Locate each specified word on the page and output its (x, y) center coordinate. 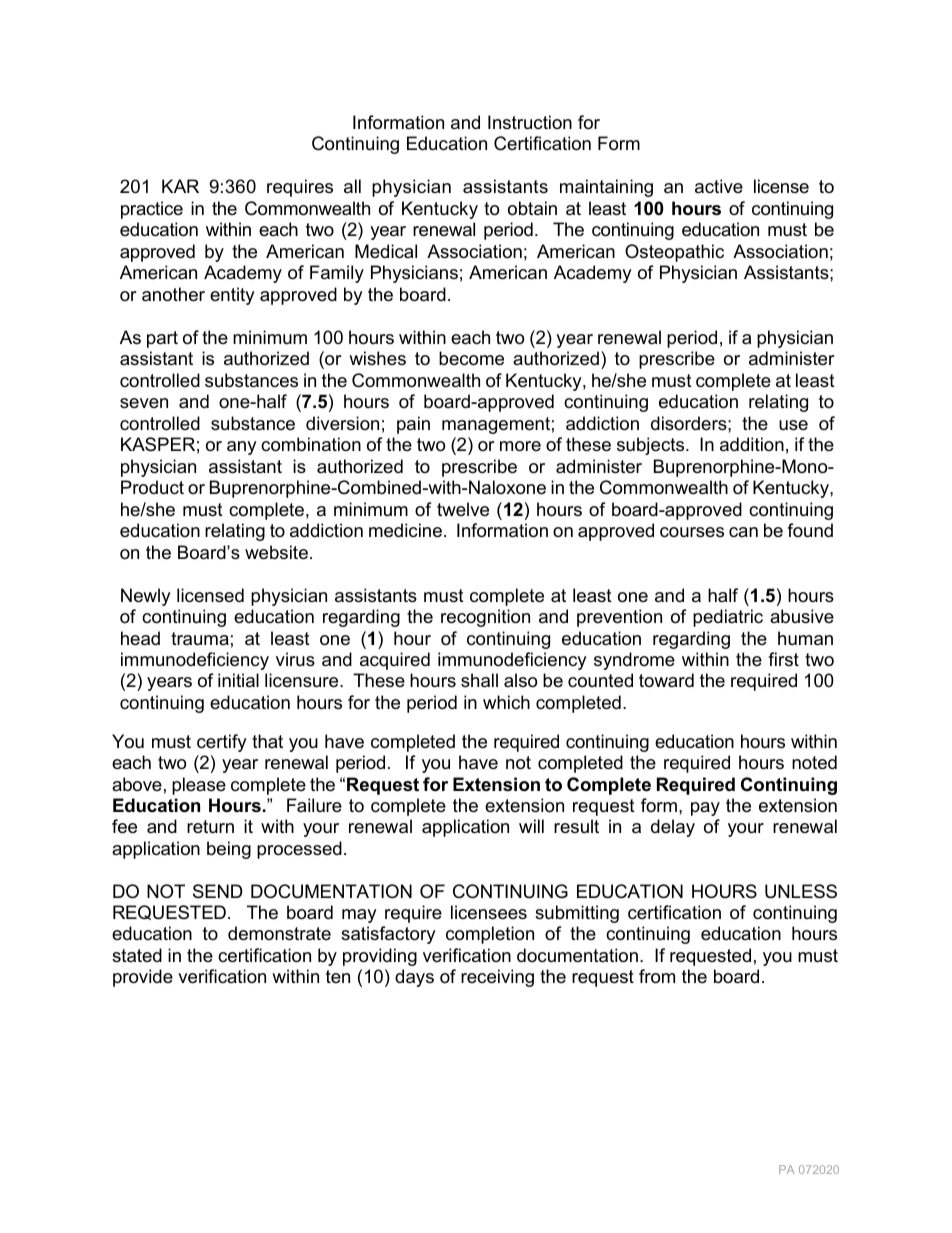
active (719, 186)
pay (705, 809)
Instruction (530, 122)
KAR (180, 186)
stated (137, 955)
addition (752, 444)
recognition (485, 618)
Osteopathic (674, 253)
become (471, 358)
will (531, 826)
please (199, 786)
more (520, 446)
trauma (200, 639)
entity (232, 296)
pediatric (728, 618)
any (242, 448)
